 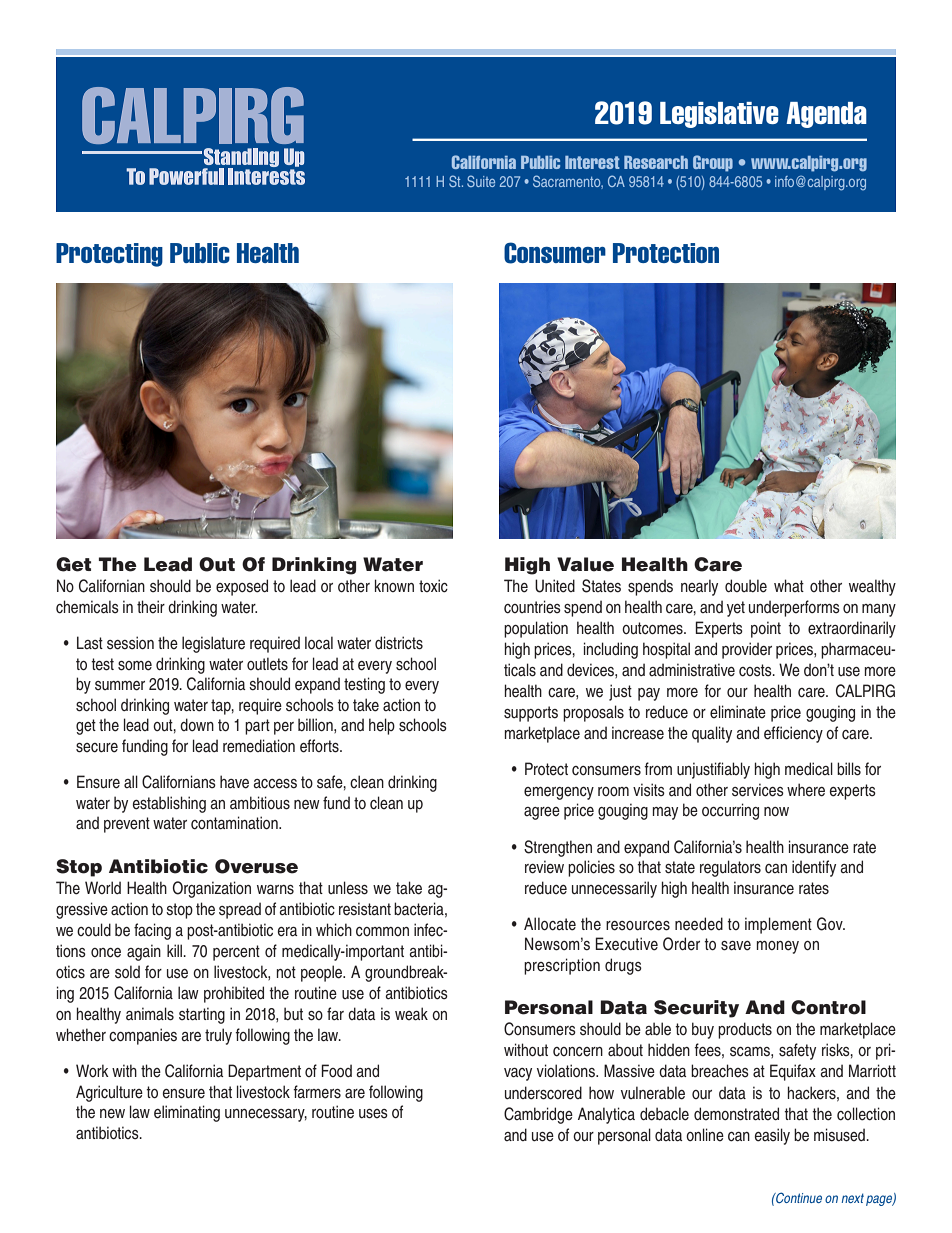 I want to click on eliminating, so click(x=187, y=1113).
